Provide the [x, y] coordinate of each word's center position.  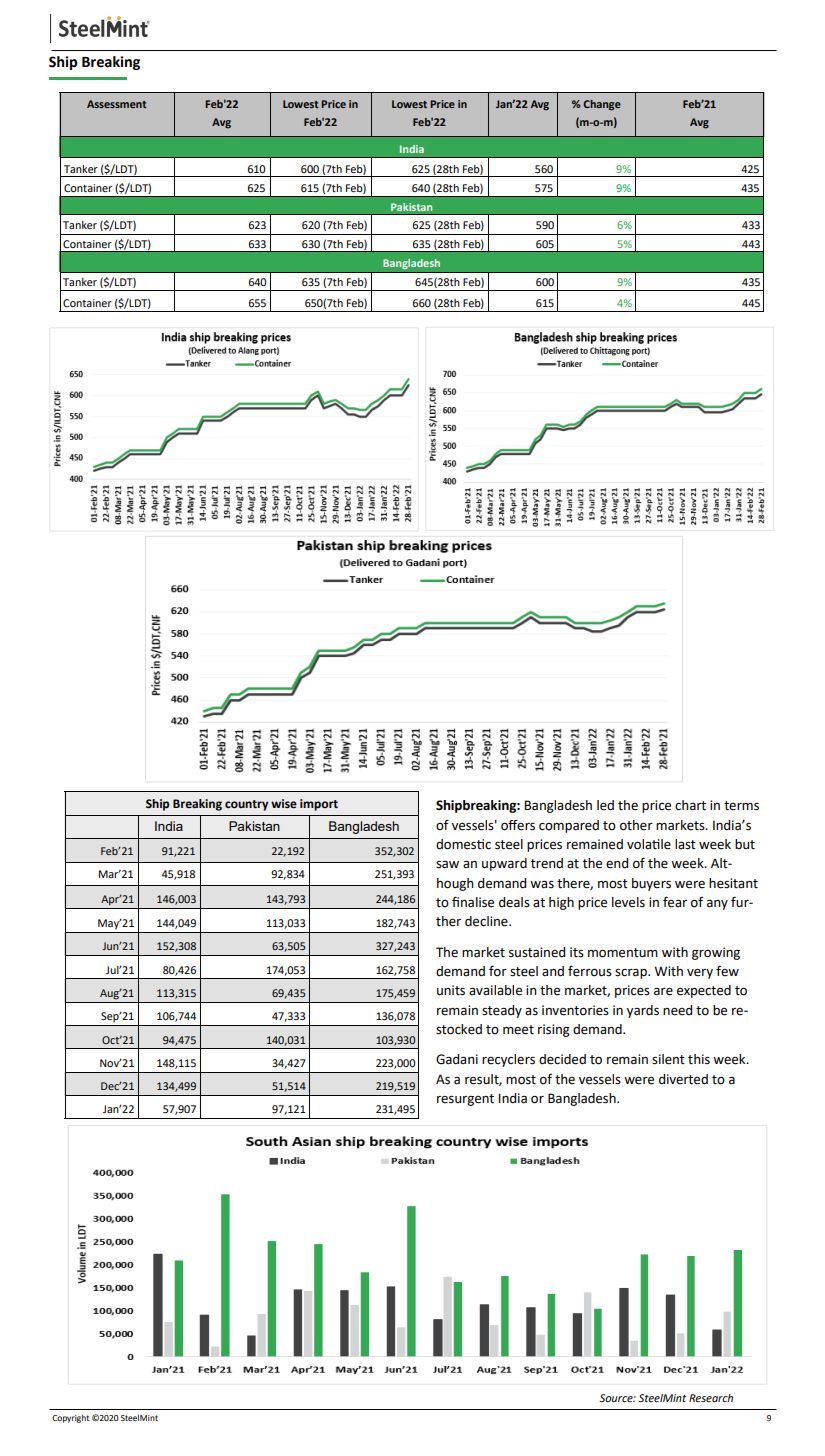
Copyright [70, 1418]
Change [602, 105]
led [605, 805]
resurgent [465, 1100]
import [319, 805]
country [246, 805]
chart [690, 805]
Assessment [117, 104]
